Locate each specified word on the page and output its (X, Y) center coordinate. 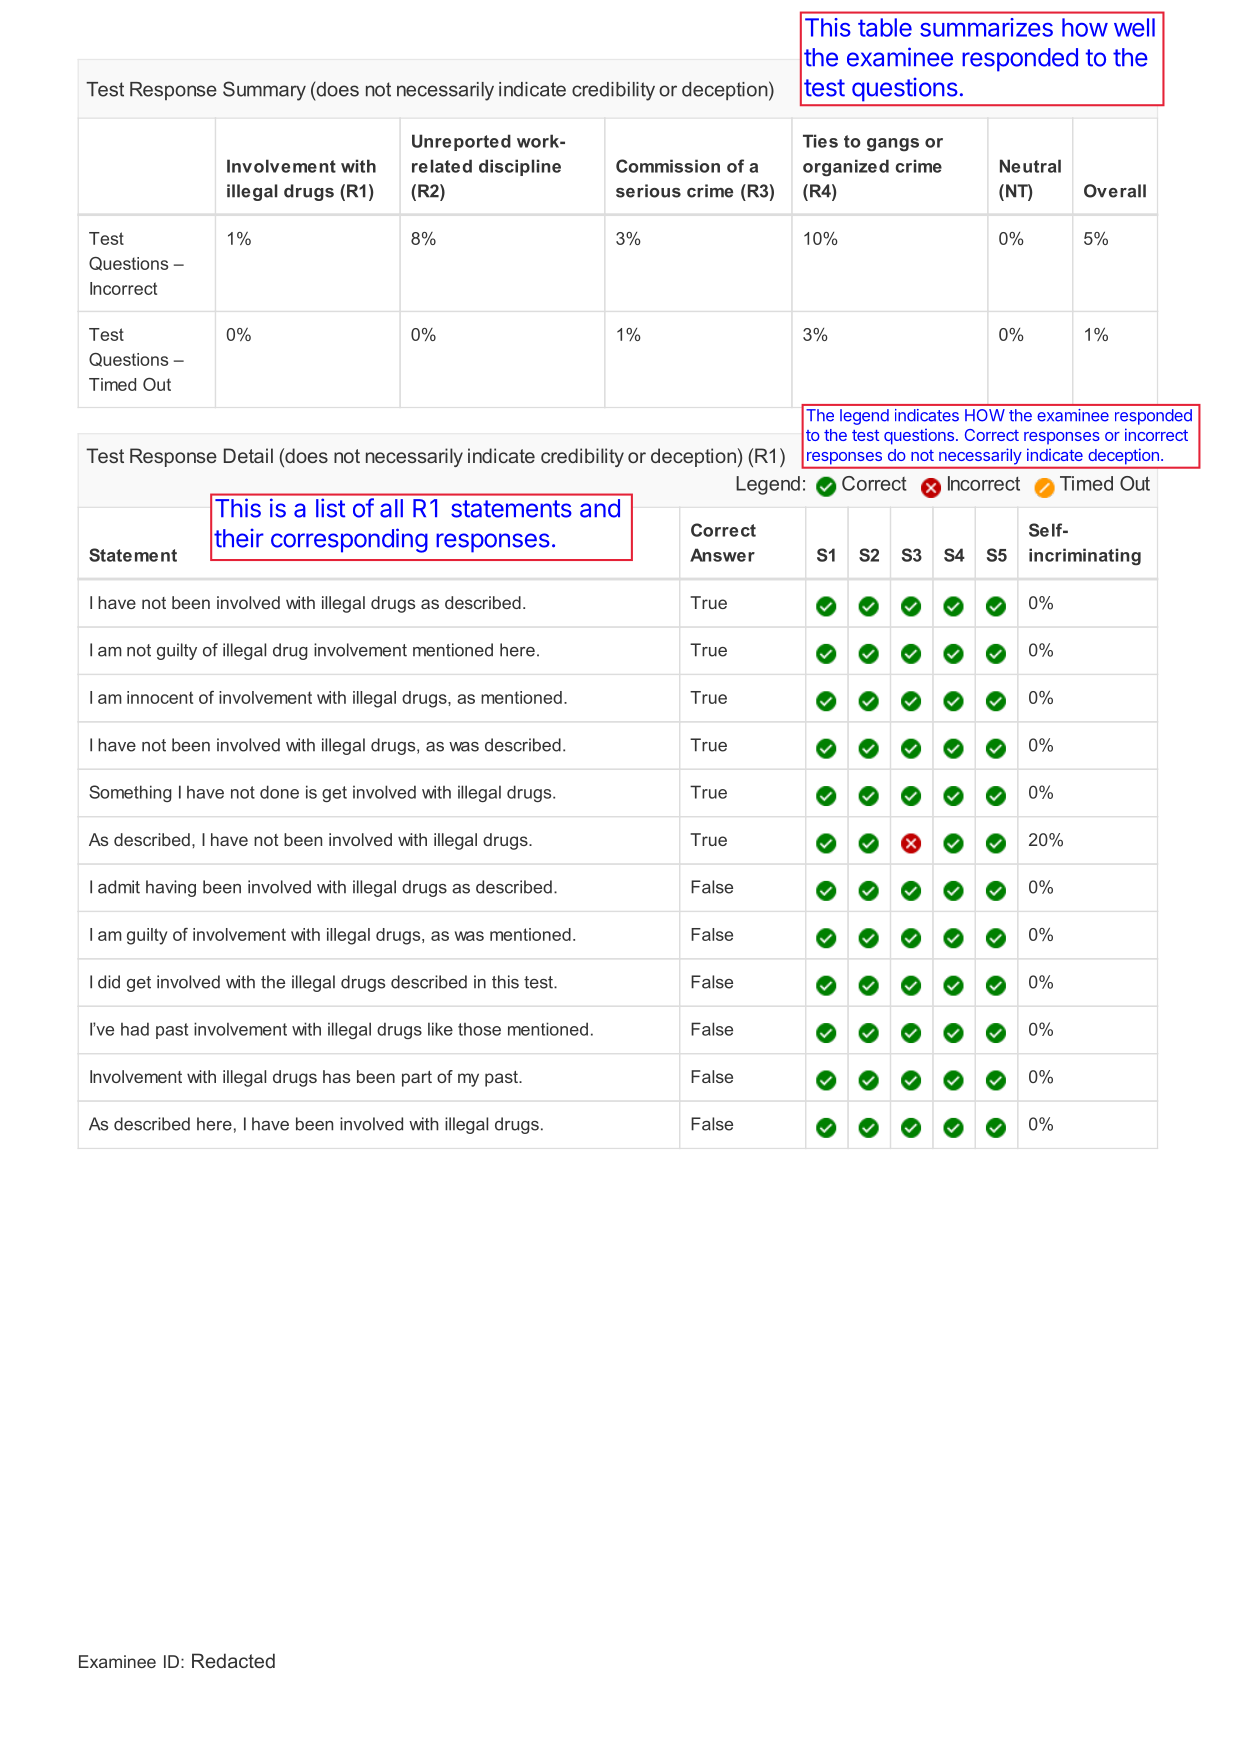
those (479, 1029)
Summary (264, 91)
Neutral (1030, 166)
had (135, 1029)
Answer (722, 555)
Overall (1115, 191)
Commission (668, 166)
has (336, 1076)
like (440, 1029)
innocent (160, 697)
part (417, 1079)
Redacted (233, 1660)
